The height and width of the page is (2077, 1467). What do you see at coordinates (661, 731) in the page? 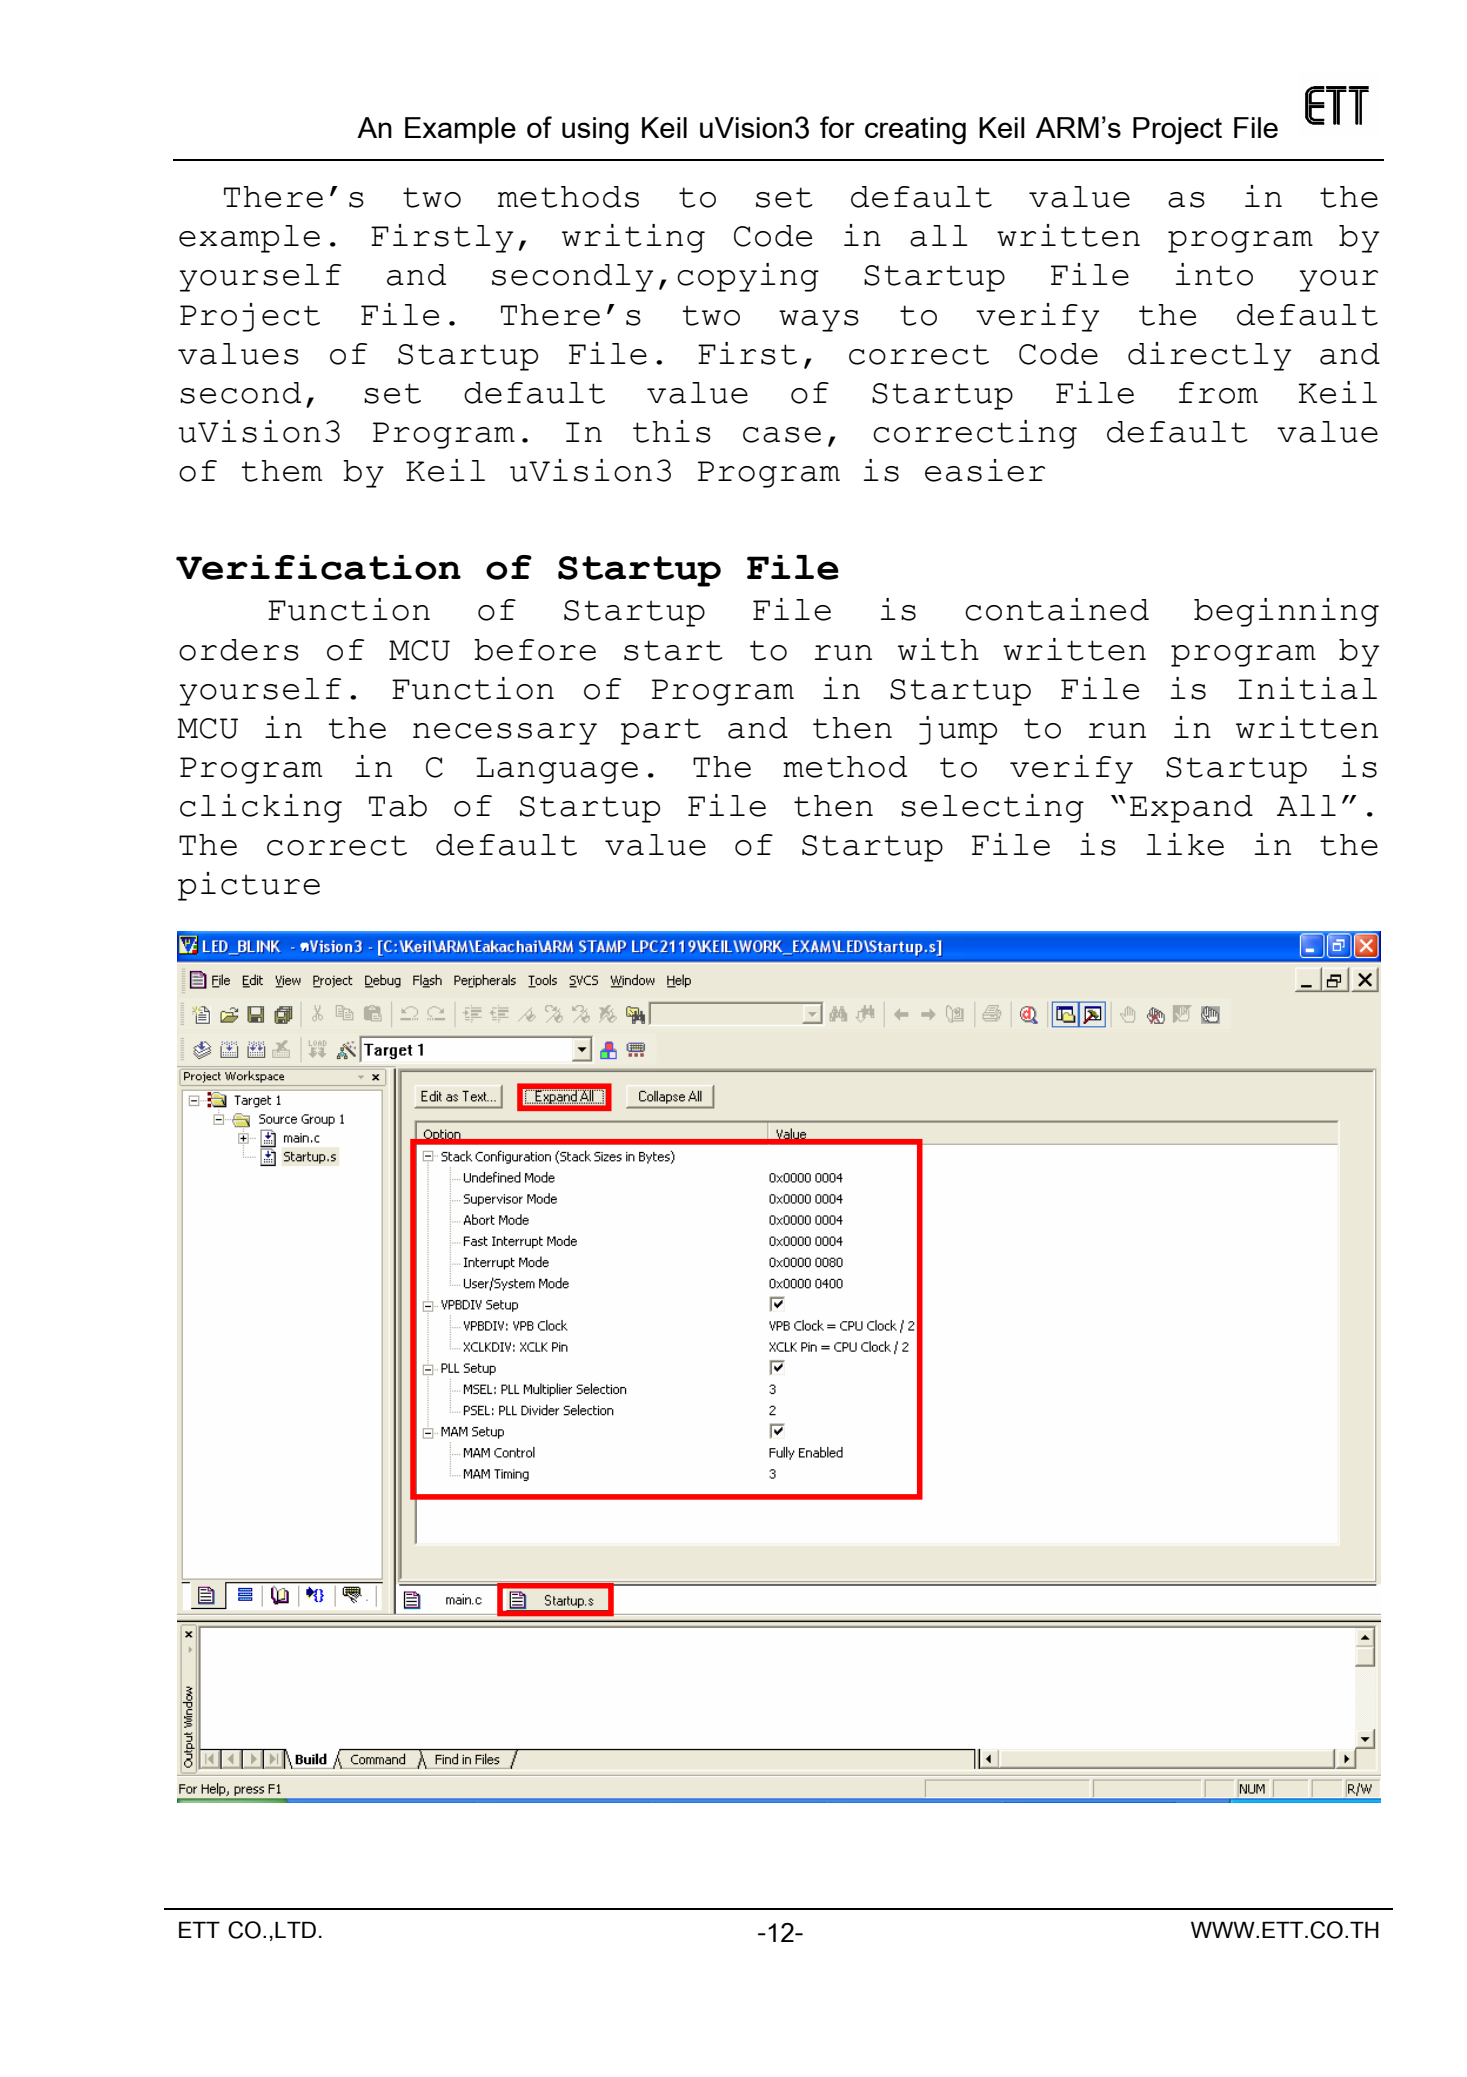
I see `part` at bounding box center [661, 731].
